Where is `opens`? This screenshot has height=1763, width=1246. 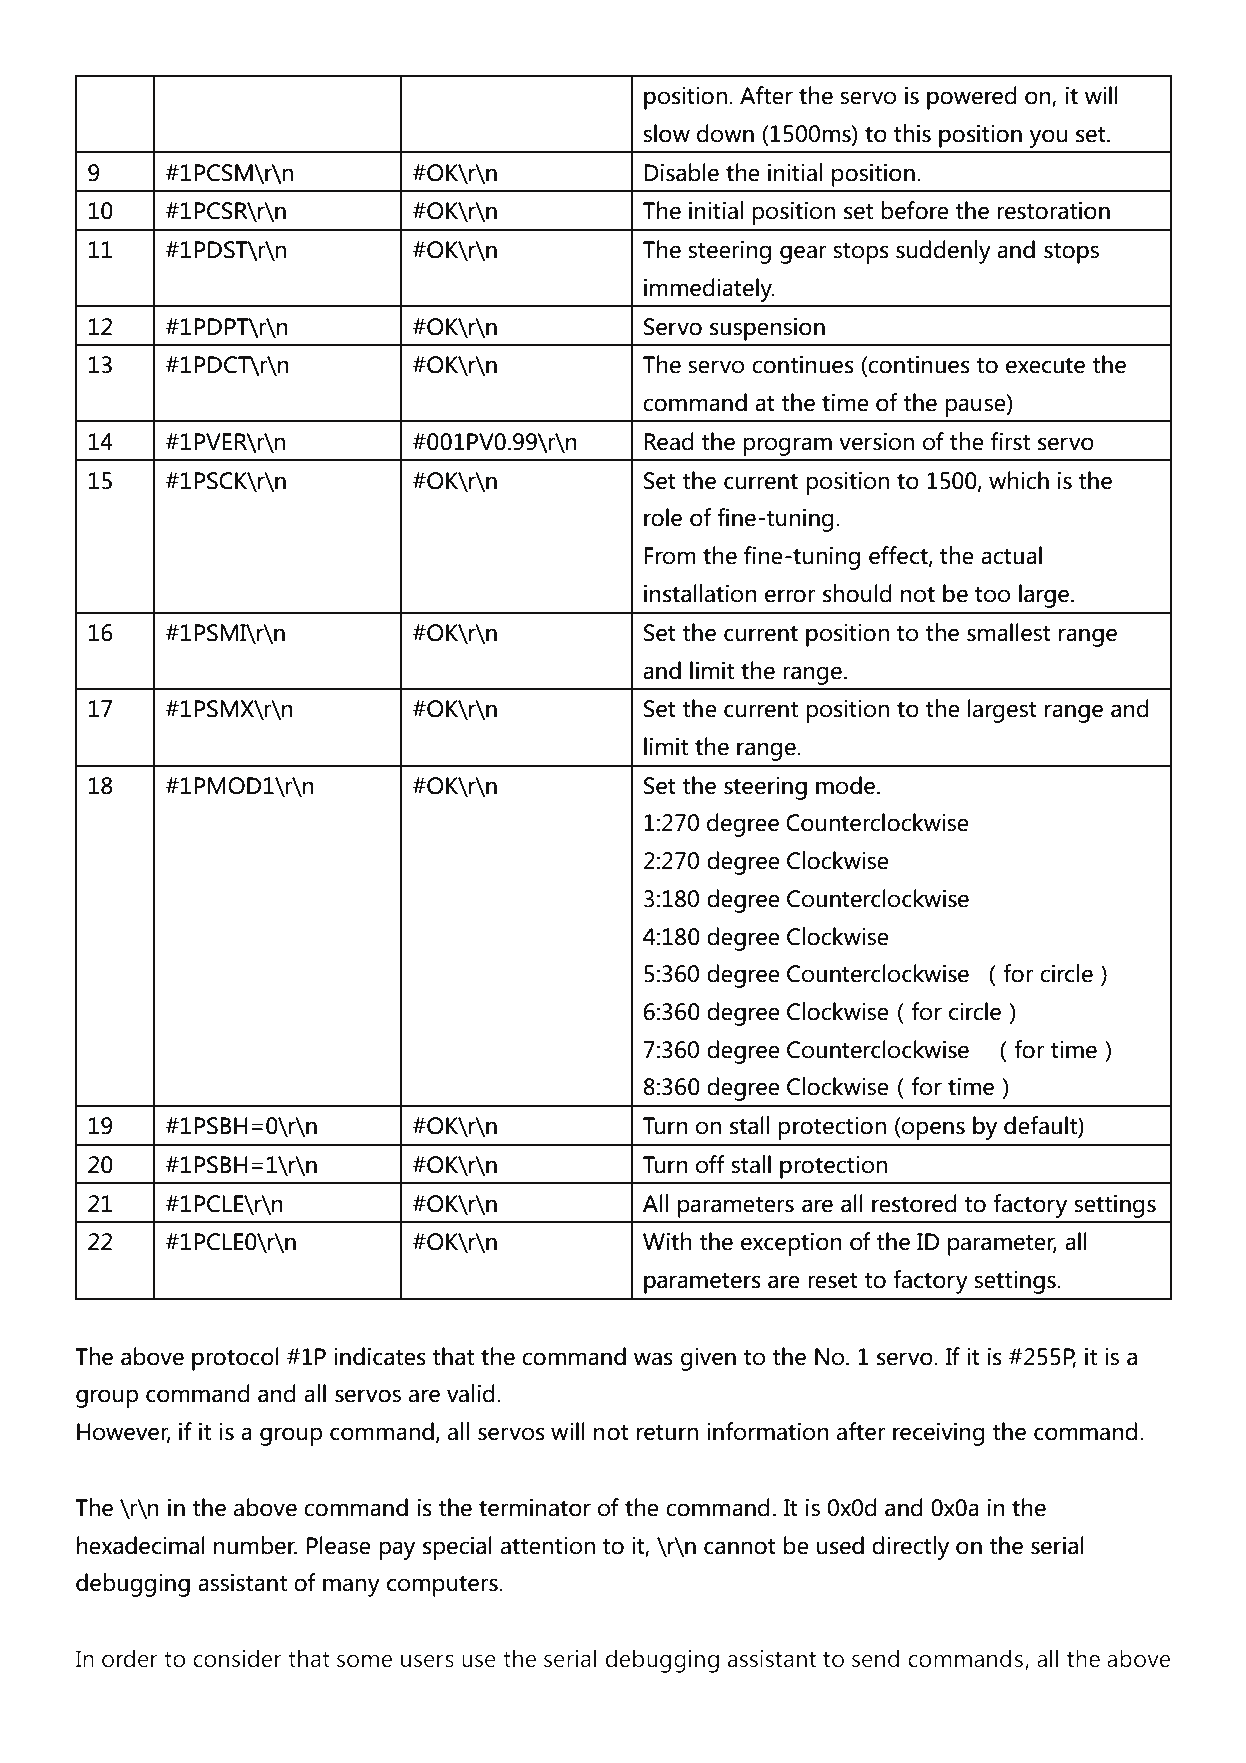 opens is located at coordinates (932, 1130).
